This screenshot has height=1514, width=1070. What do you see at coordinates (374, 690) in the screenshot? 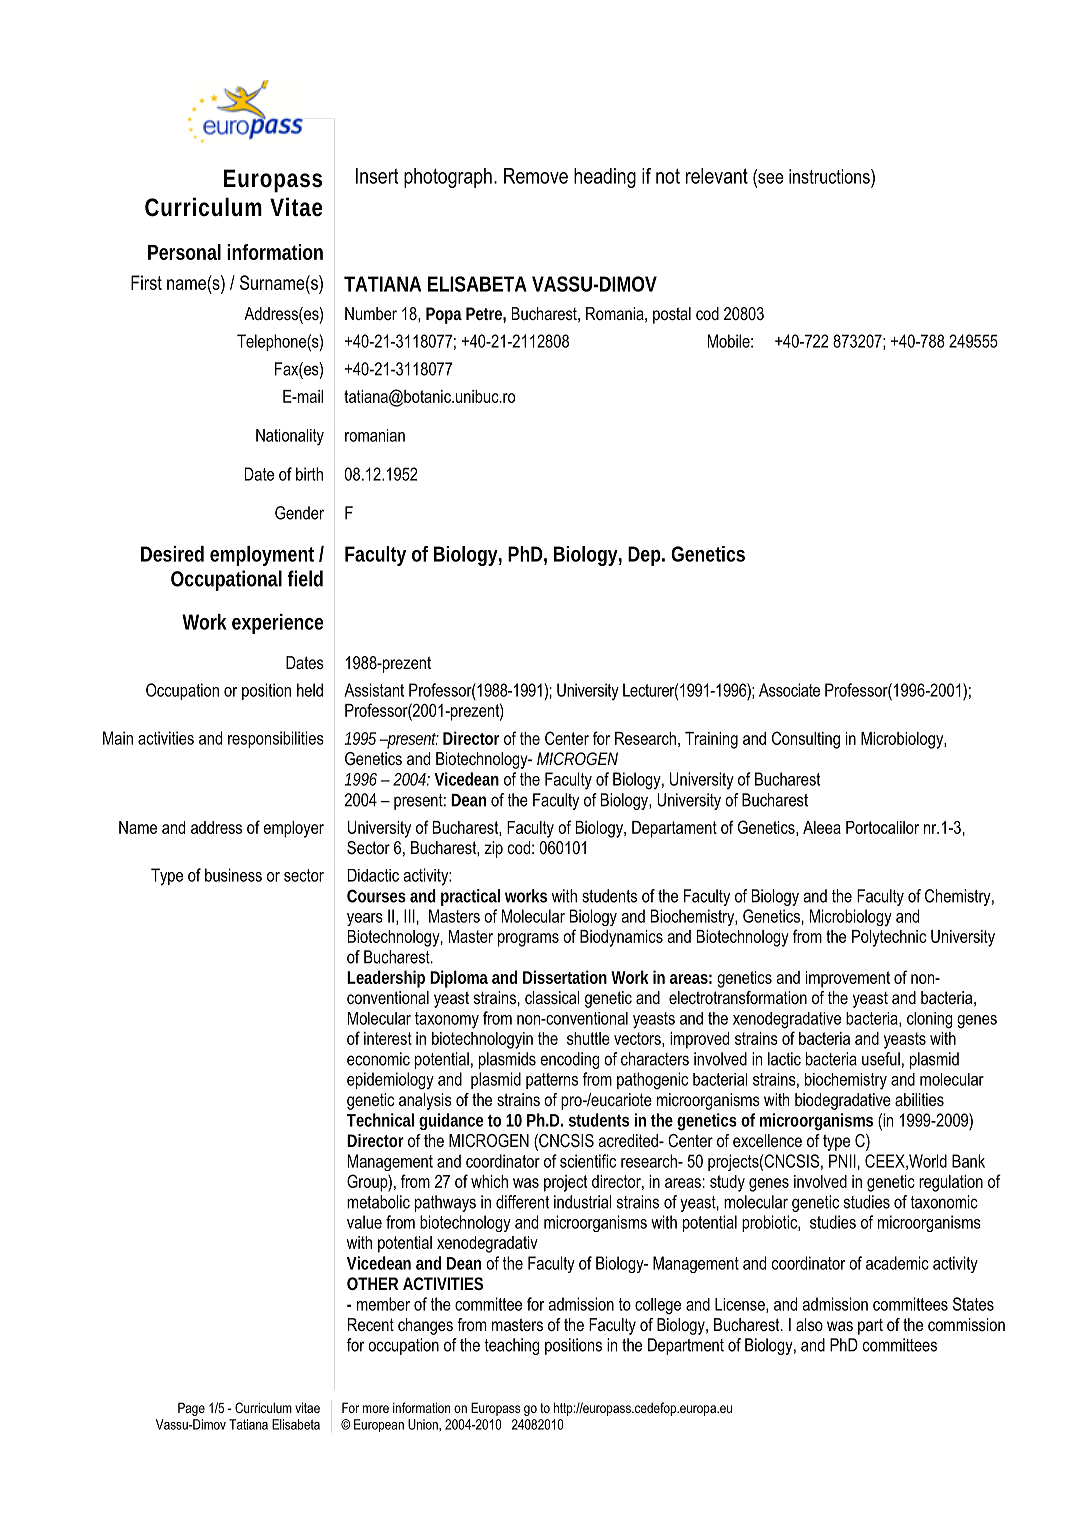
I see `Assistant` at bounding box center [374, 690].
